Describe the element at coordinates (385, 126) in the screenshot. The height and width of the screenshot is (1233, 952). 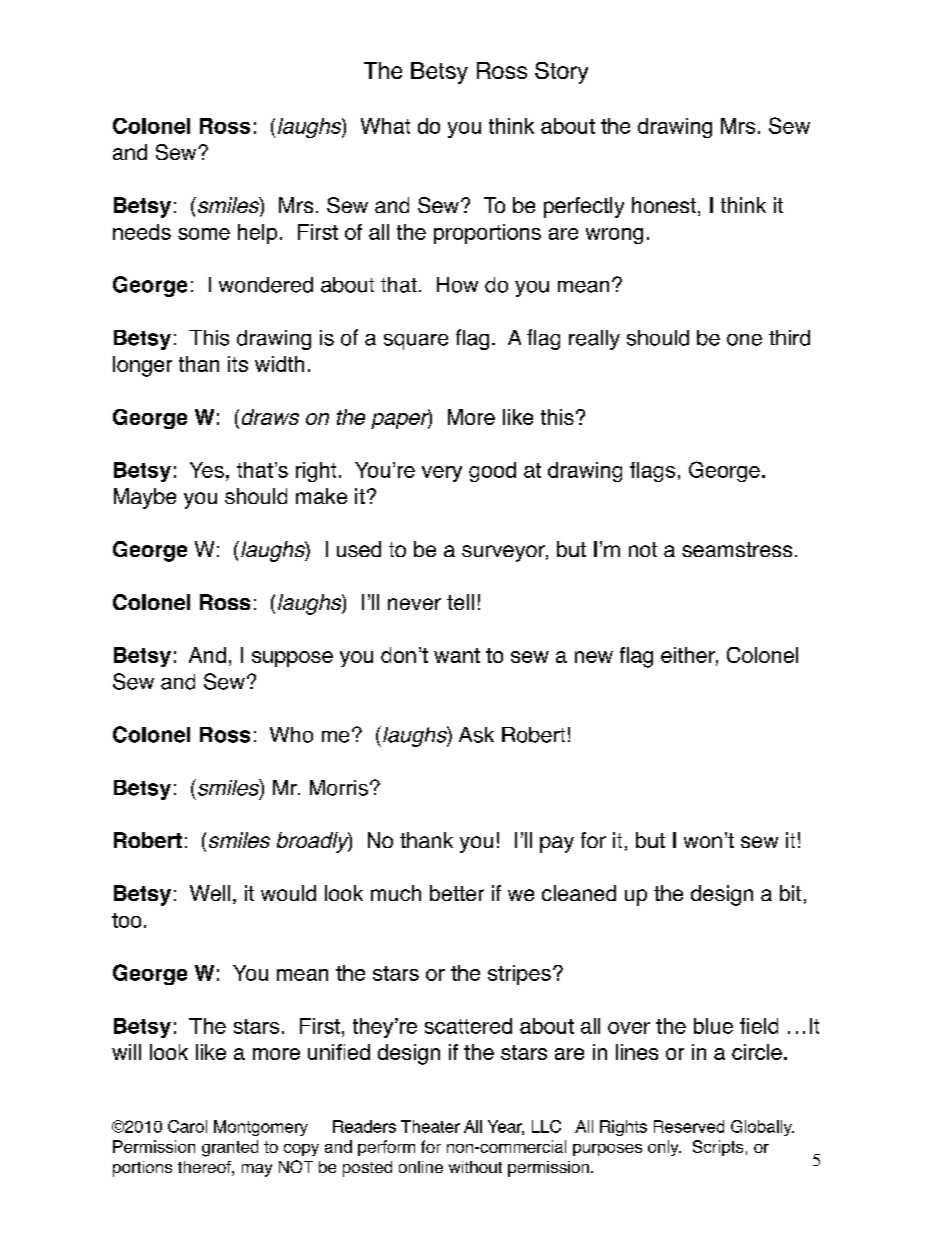
I see `What` at that location.
